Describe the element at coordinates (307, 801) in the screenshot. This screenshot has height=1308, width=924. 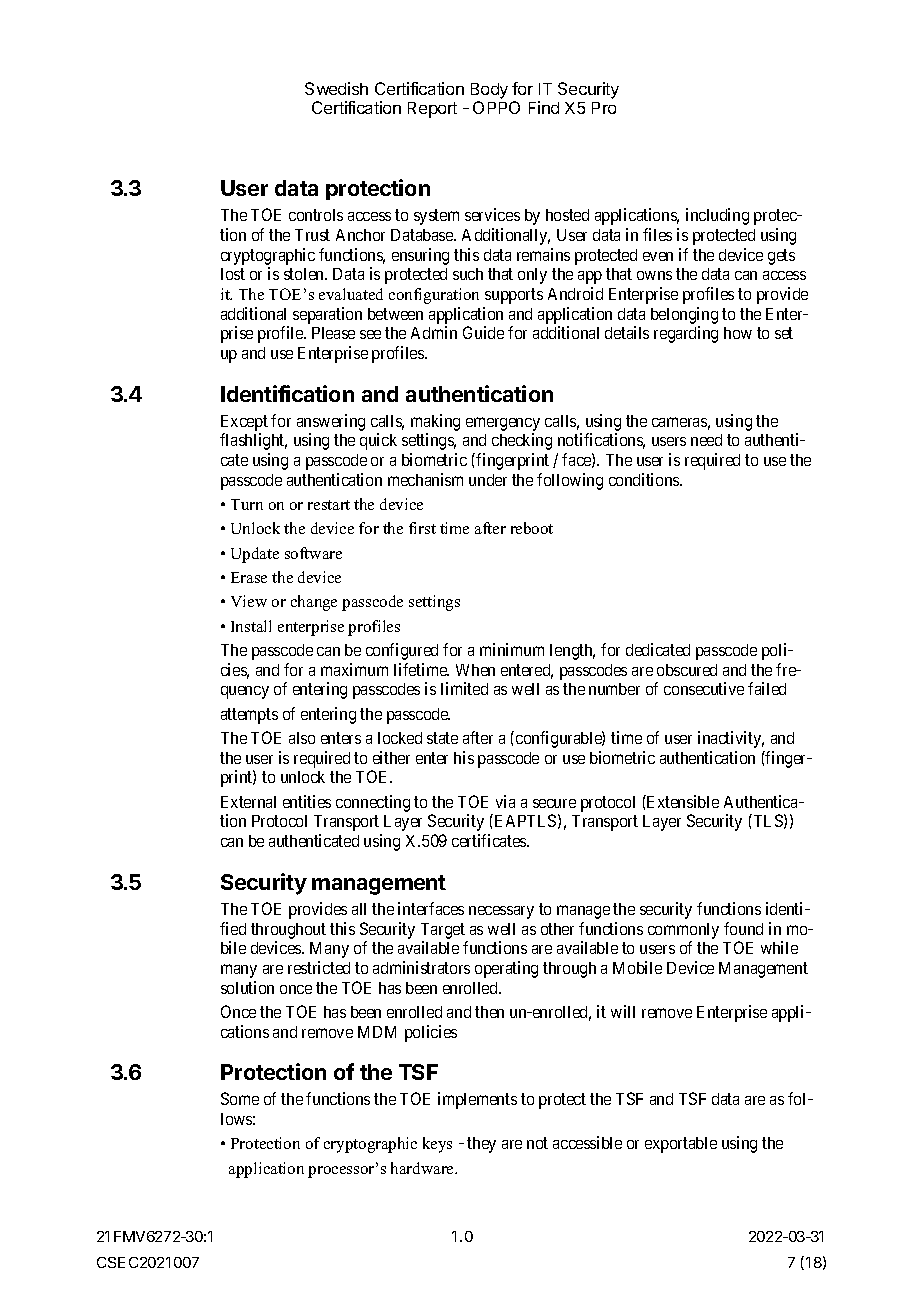
I see `entities` at that location.
